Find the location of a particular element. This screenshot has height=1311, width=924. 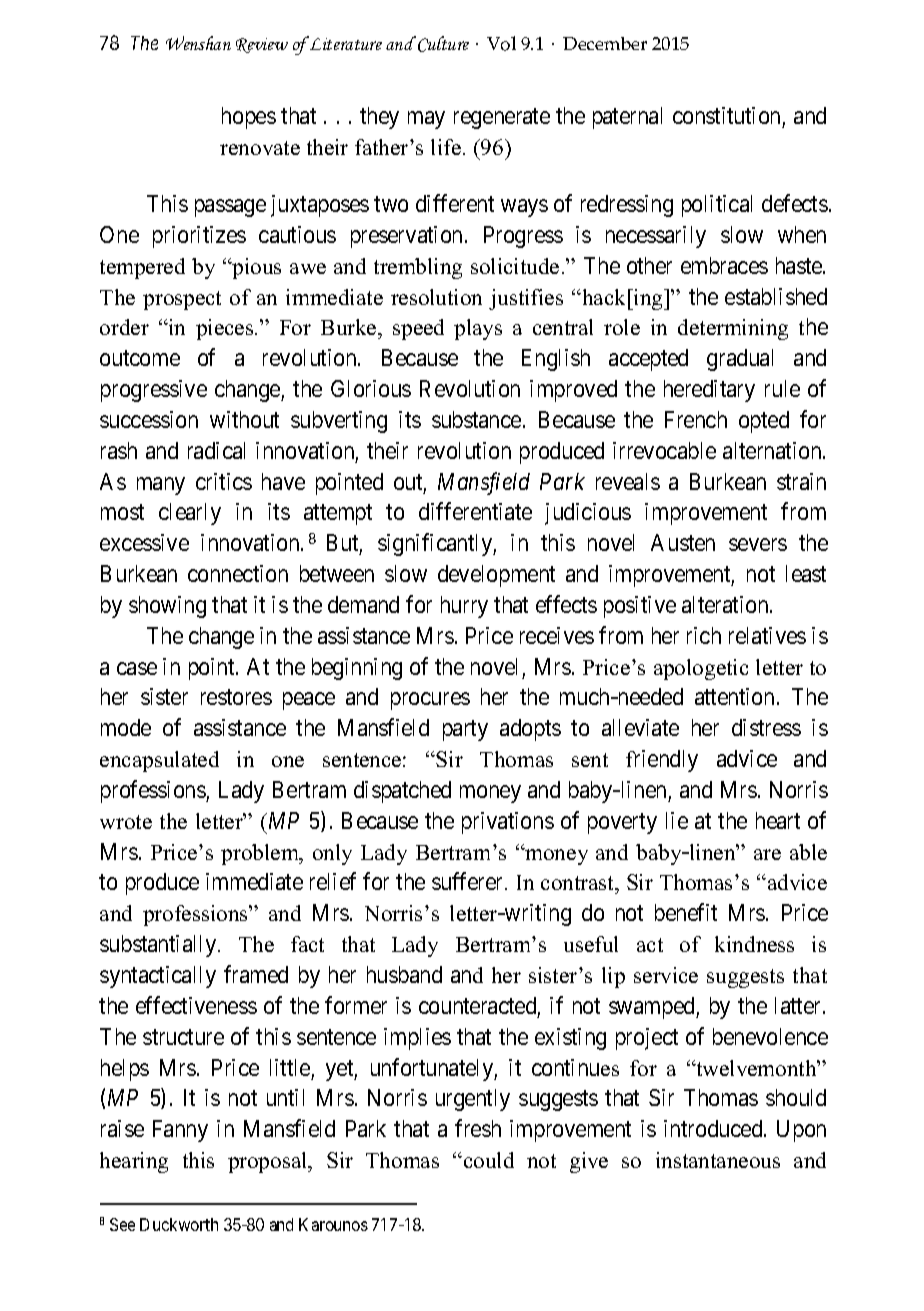

hurry is located at coordinates (464, 607).
